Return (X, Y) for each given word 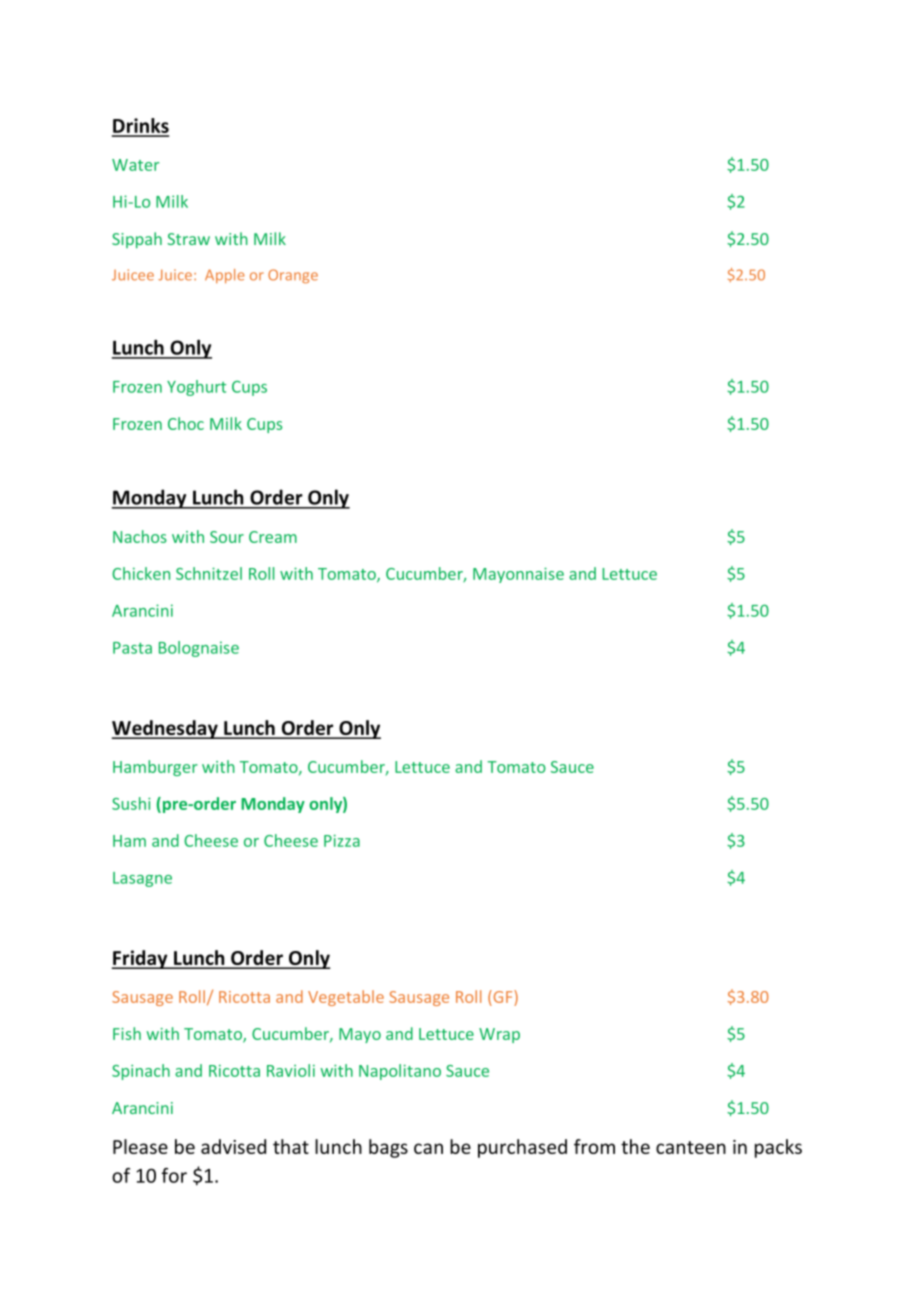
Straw (188, 239)
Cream (273, 537)
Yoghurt (196, 388)
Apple (225, 276)
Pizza (342, 840)
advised (233, 1146)
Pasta (132, 648)
